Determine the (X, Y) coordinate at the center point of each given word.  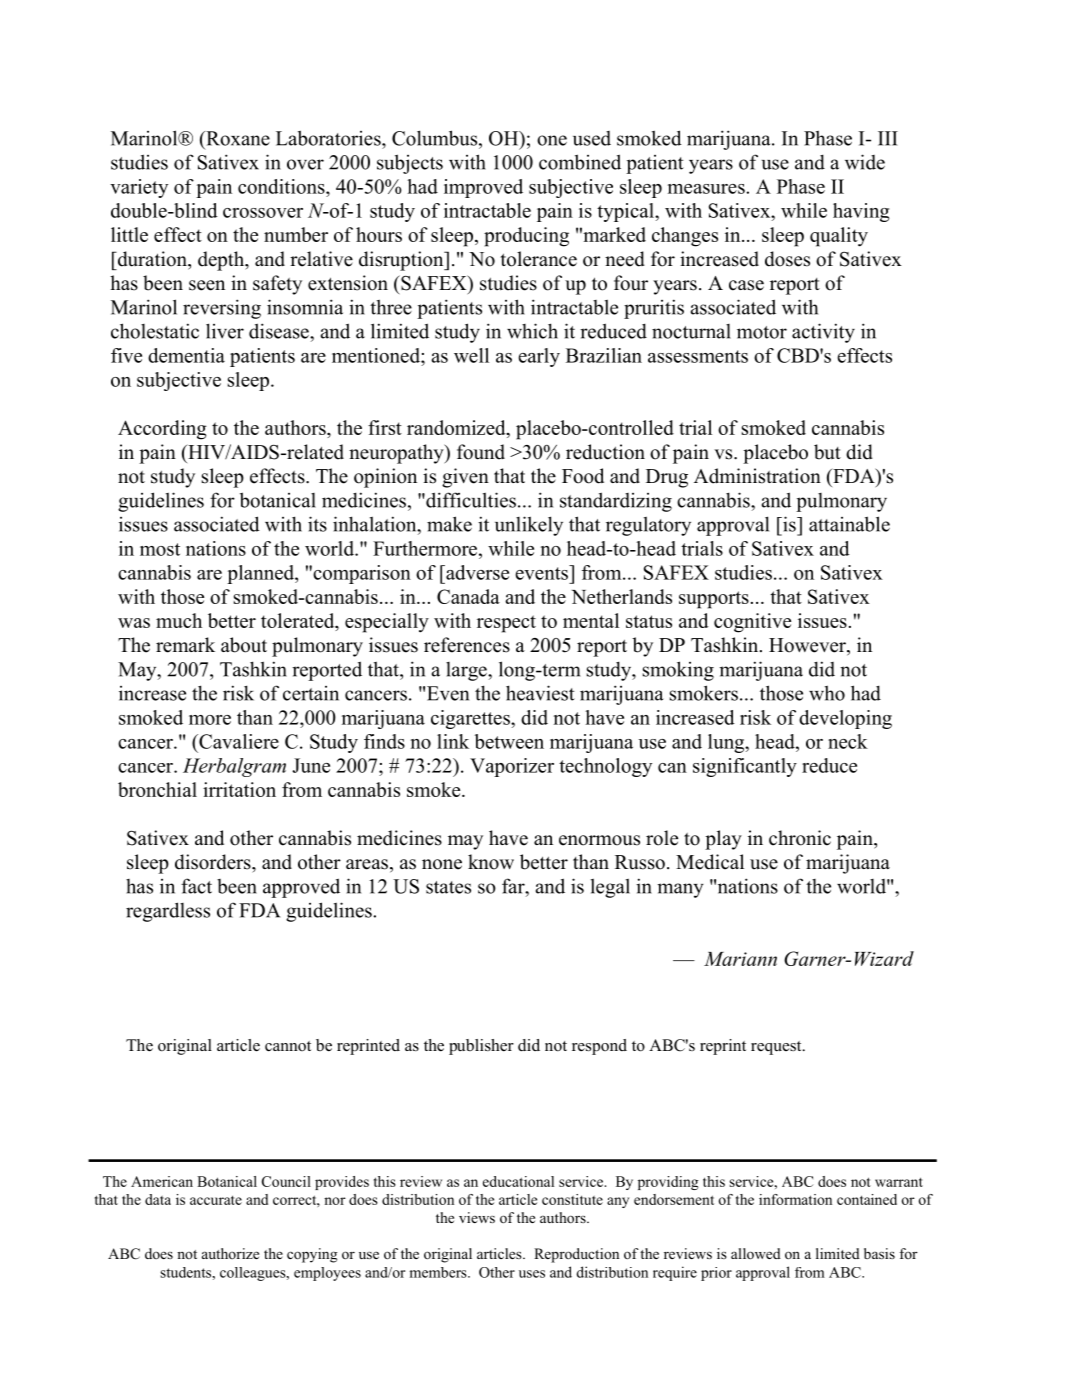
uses (532, 1274)
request (777, 1048)
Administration (757, 476)
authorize (230, 1253)
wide (865, 162)
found (481, 452)
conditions (282, 186)
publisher (481, 1047)
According (162, 430)
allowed (756, 1253)
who (827, 693)
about (244, 645)
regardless (168, 912)
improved (483, 188)
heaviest (540, 693)
